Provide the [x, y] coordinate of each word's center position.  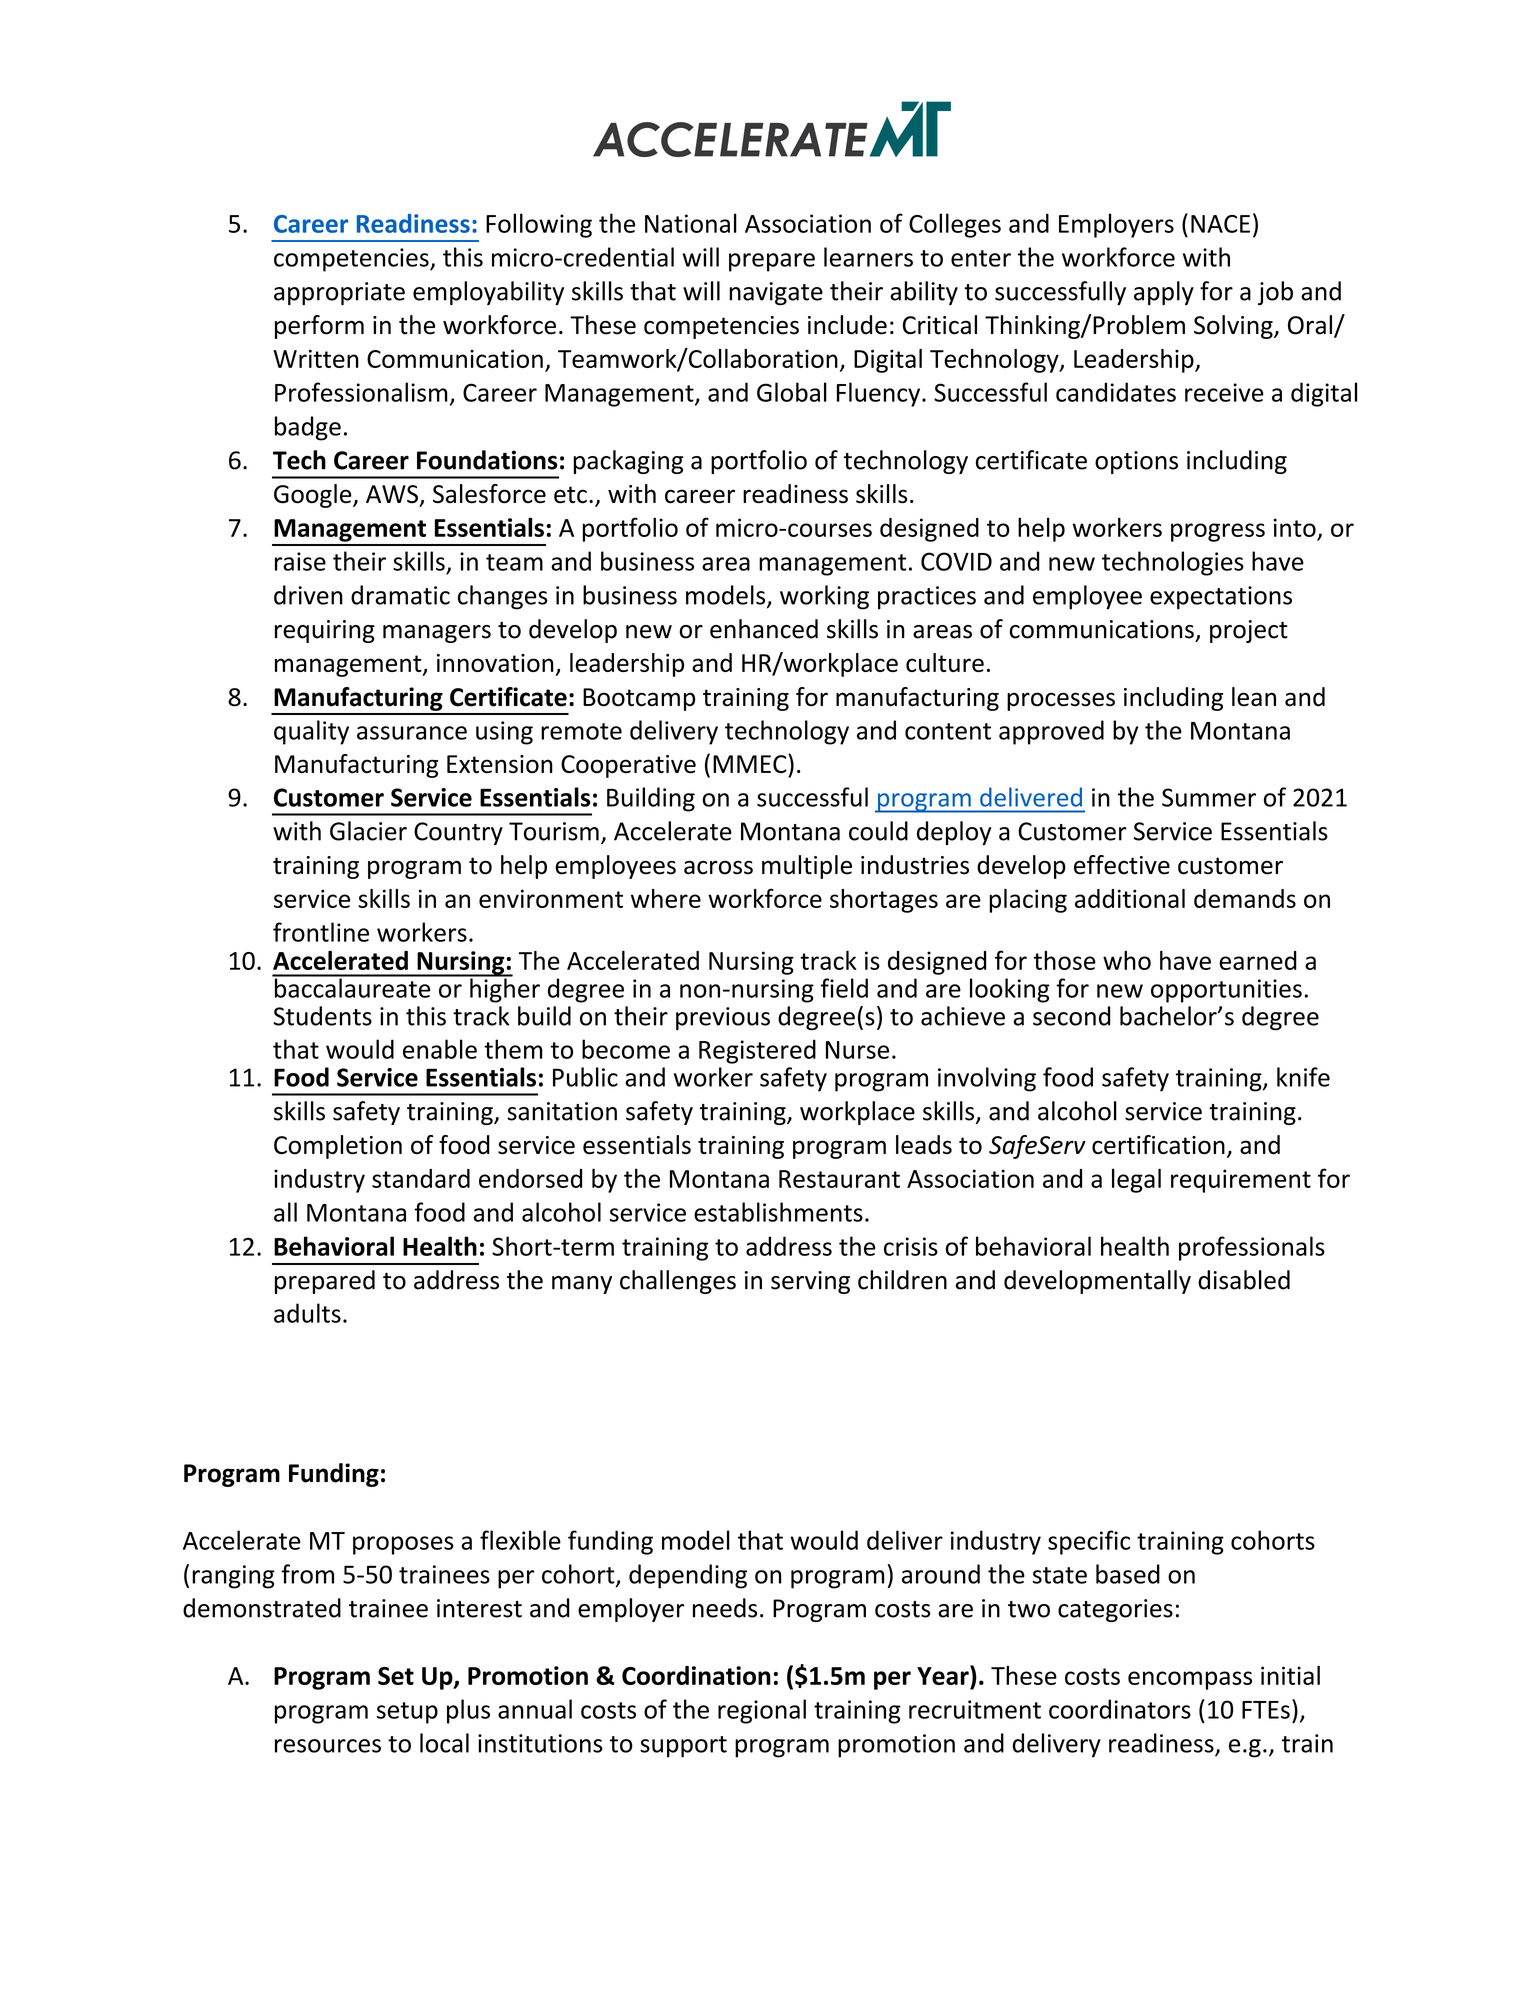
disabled [1244, 1280]
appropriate [339, 293]
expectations [1221, 598]
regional [762, 1711]
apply [1164, 293]
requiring [325, 631]
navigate [776, 293]
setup [407, 1713]
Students [323, 1016]
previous [723, 1019]
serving [810, 1282]
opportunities [1226, 991]
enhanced [764, 629]
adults [307, 1313]
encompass [1190, 1680]
